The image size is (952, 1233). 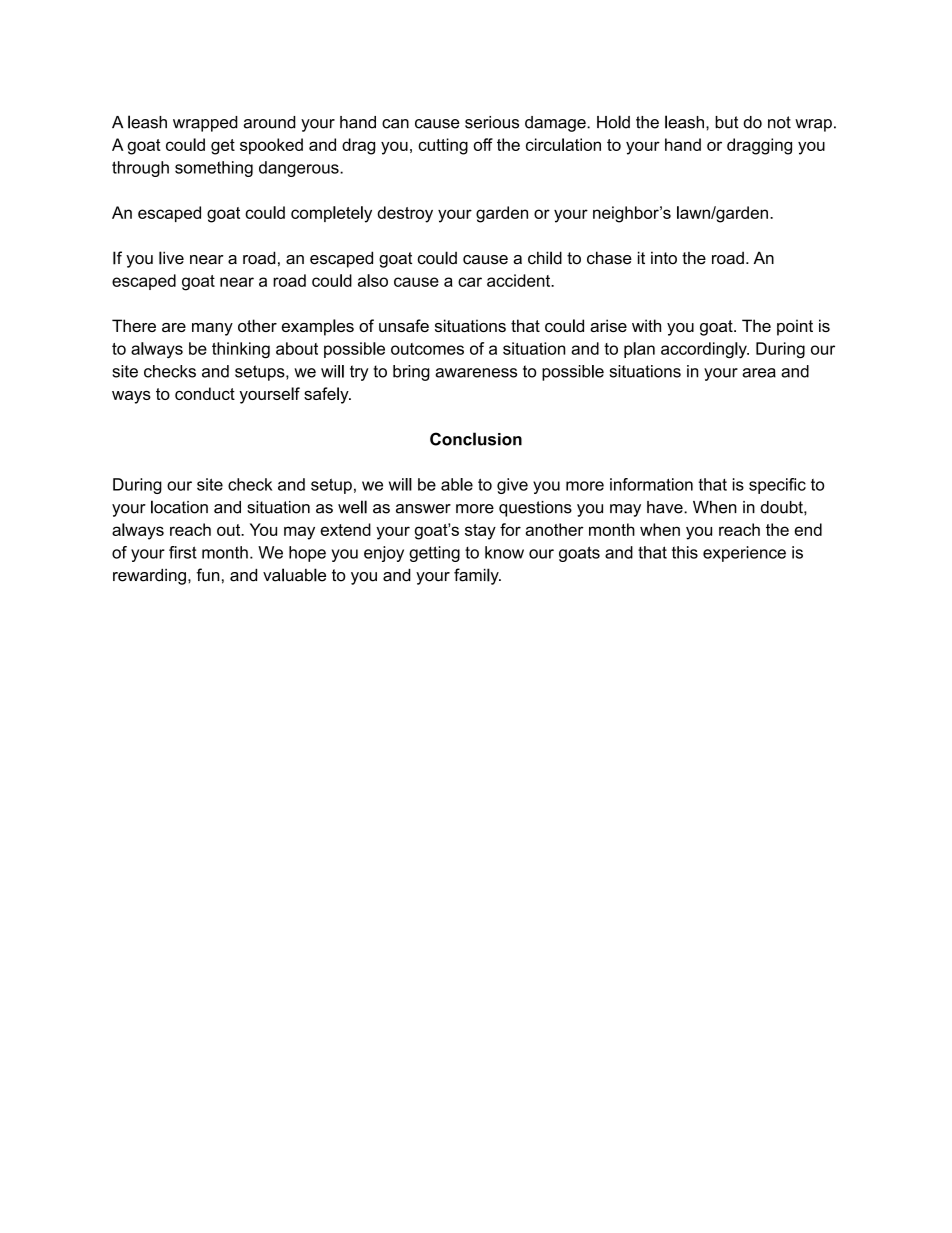 What do you see at coordinates (651, 484) in the screenshot?
I see `information` at bounding box center [651, 484].
